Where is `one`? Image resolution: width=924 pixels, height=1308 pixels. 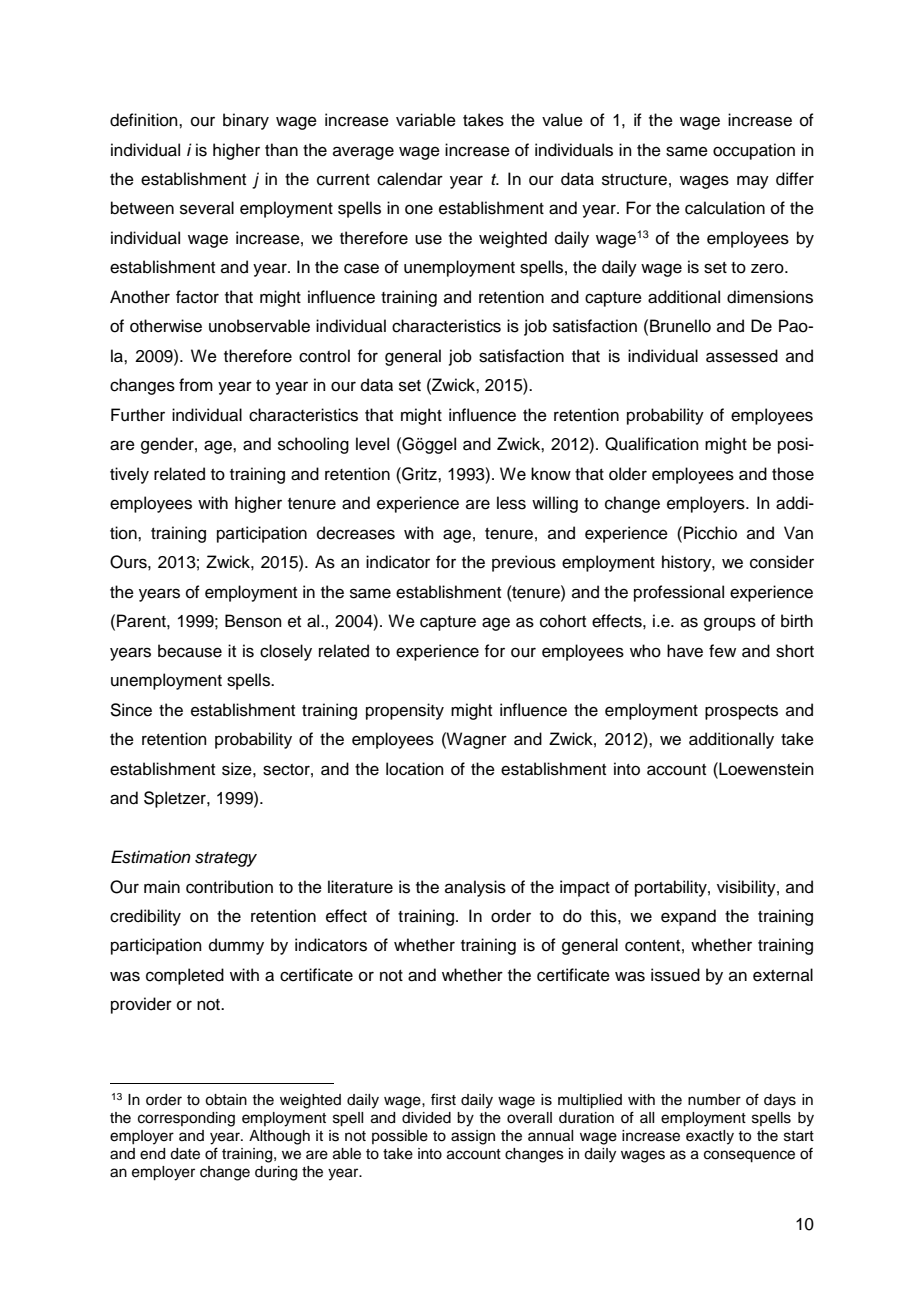 one is located at coordinates (419, 209).
